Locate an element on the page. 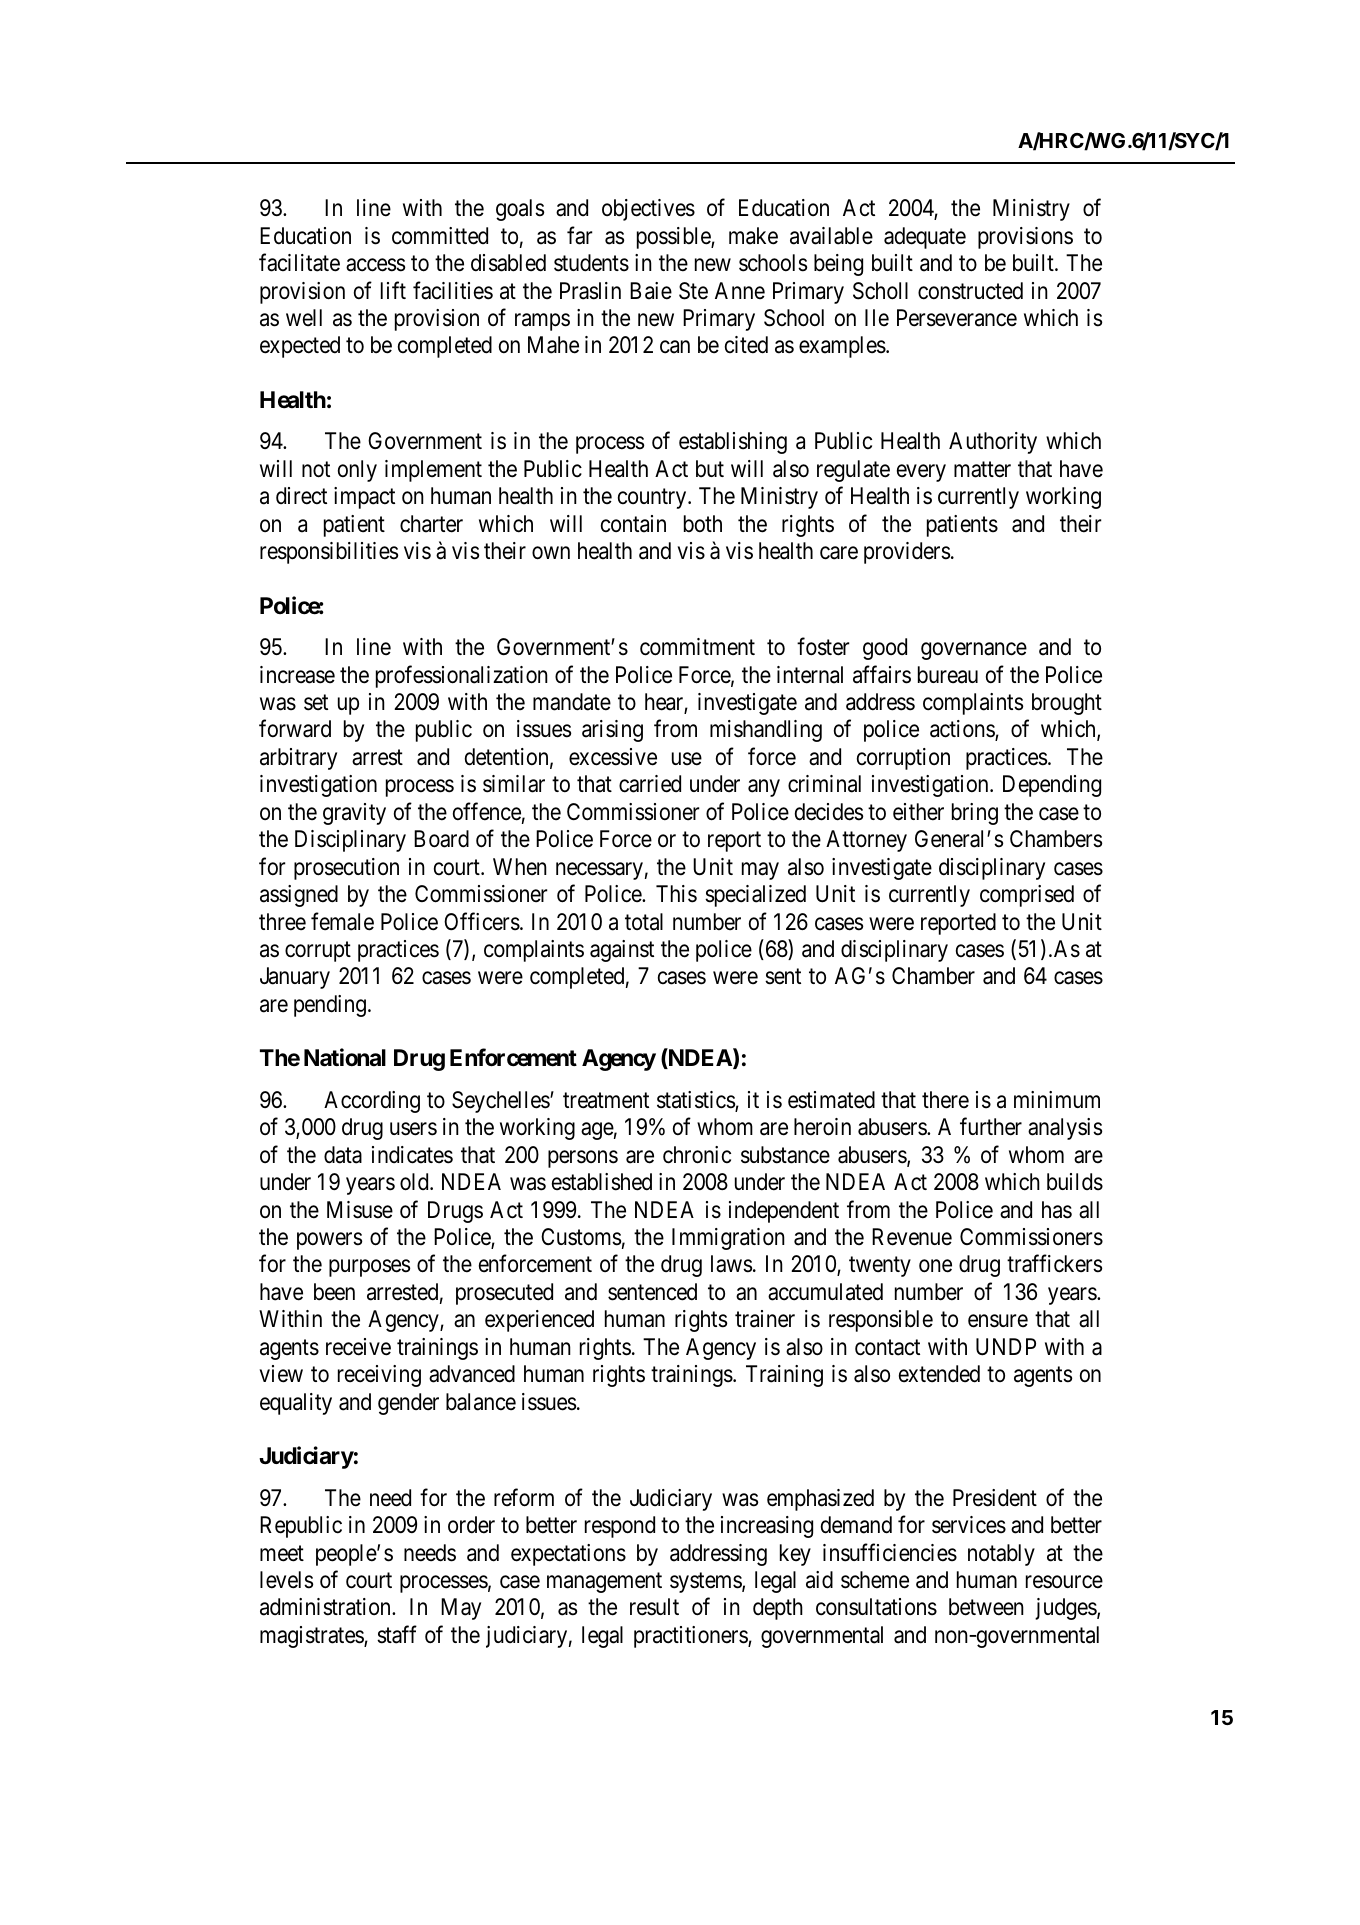  staff is located at coordinates (397, 1634).
